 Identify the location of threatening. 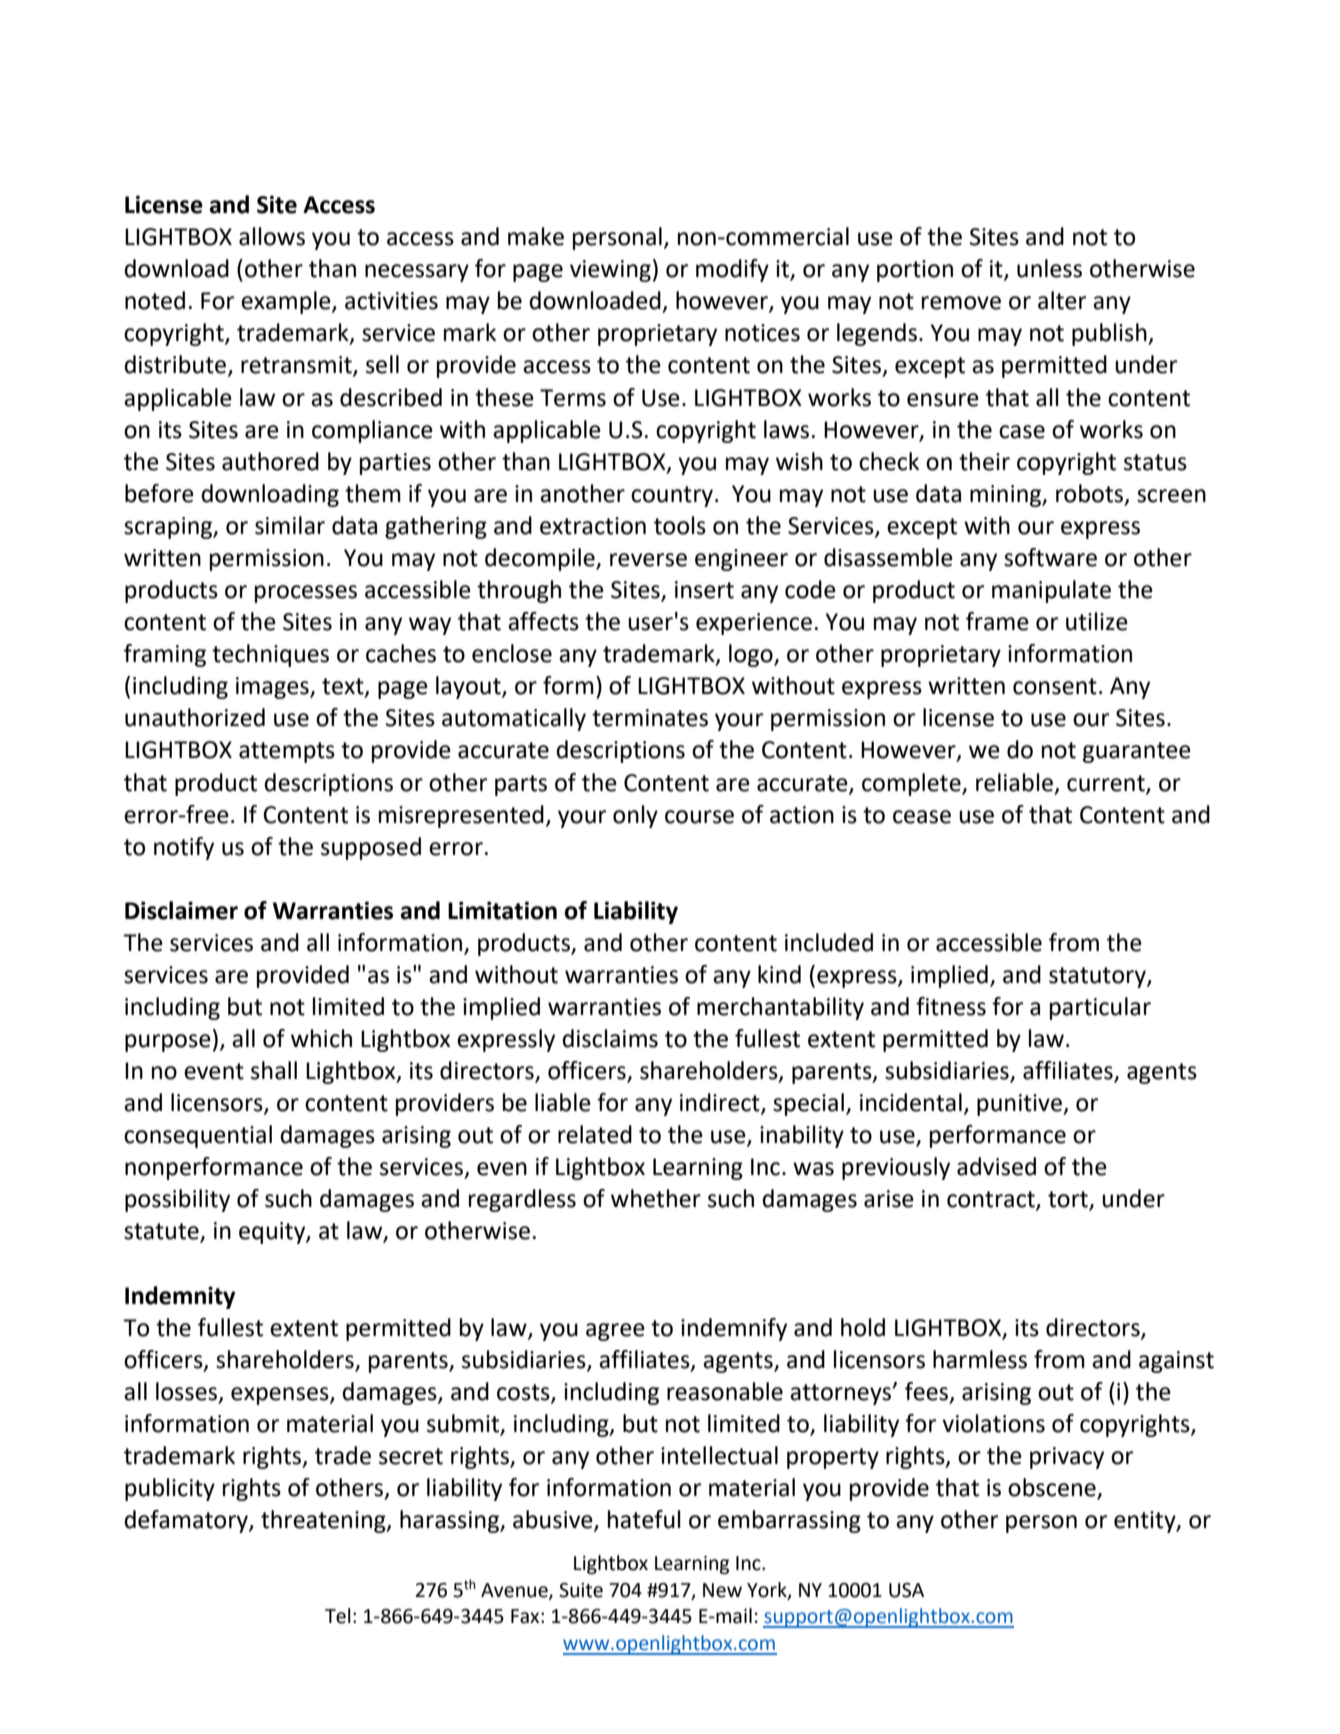
(324, 1521).
